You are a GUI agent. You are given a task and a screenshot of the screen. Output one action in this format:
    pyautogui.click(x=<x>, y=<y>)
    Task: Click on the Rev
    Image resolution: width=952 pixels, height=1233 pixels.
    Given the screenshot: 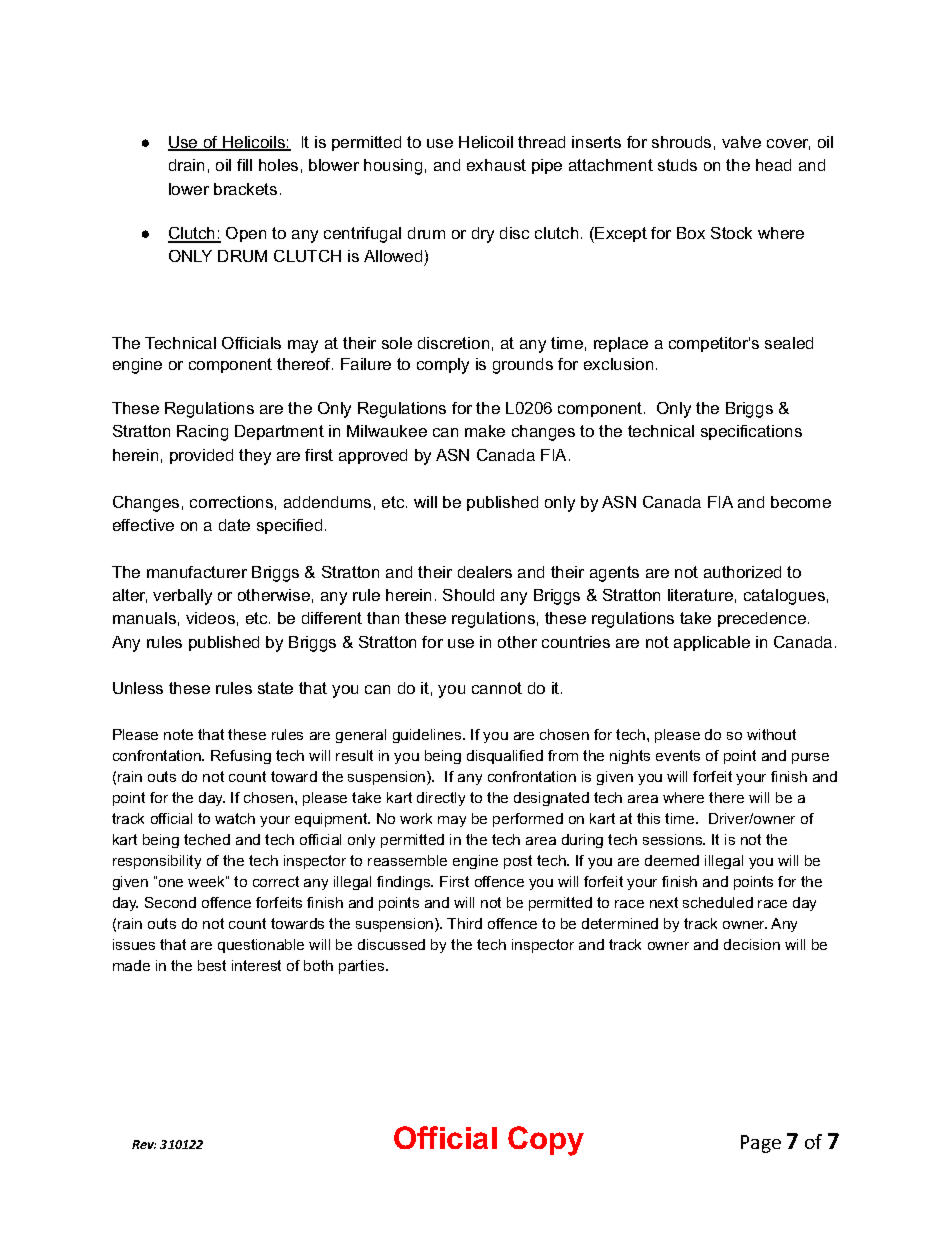 What is the action you would take?
    pyautogui.click(x=144, y=1144)
